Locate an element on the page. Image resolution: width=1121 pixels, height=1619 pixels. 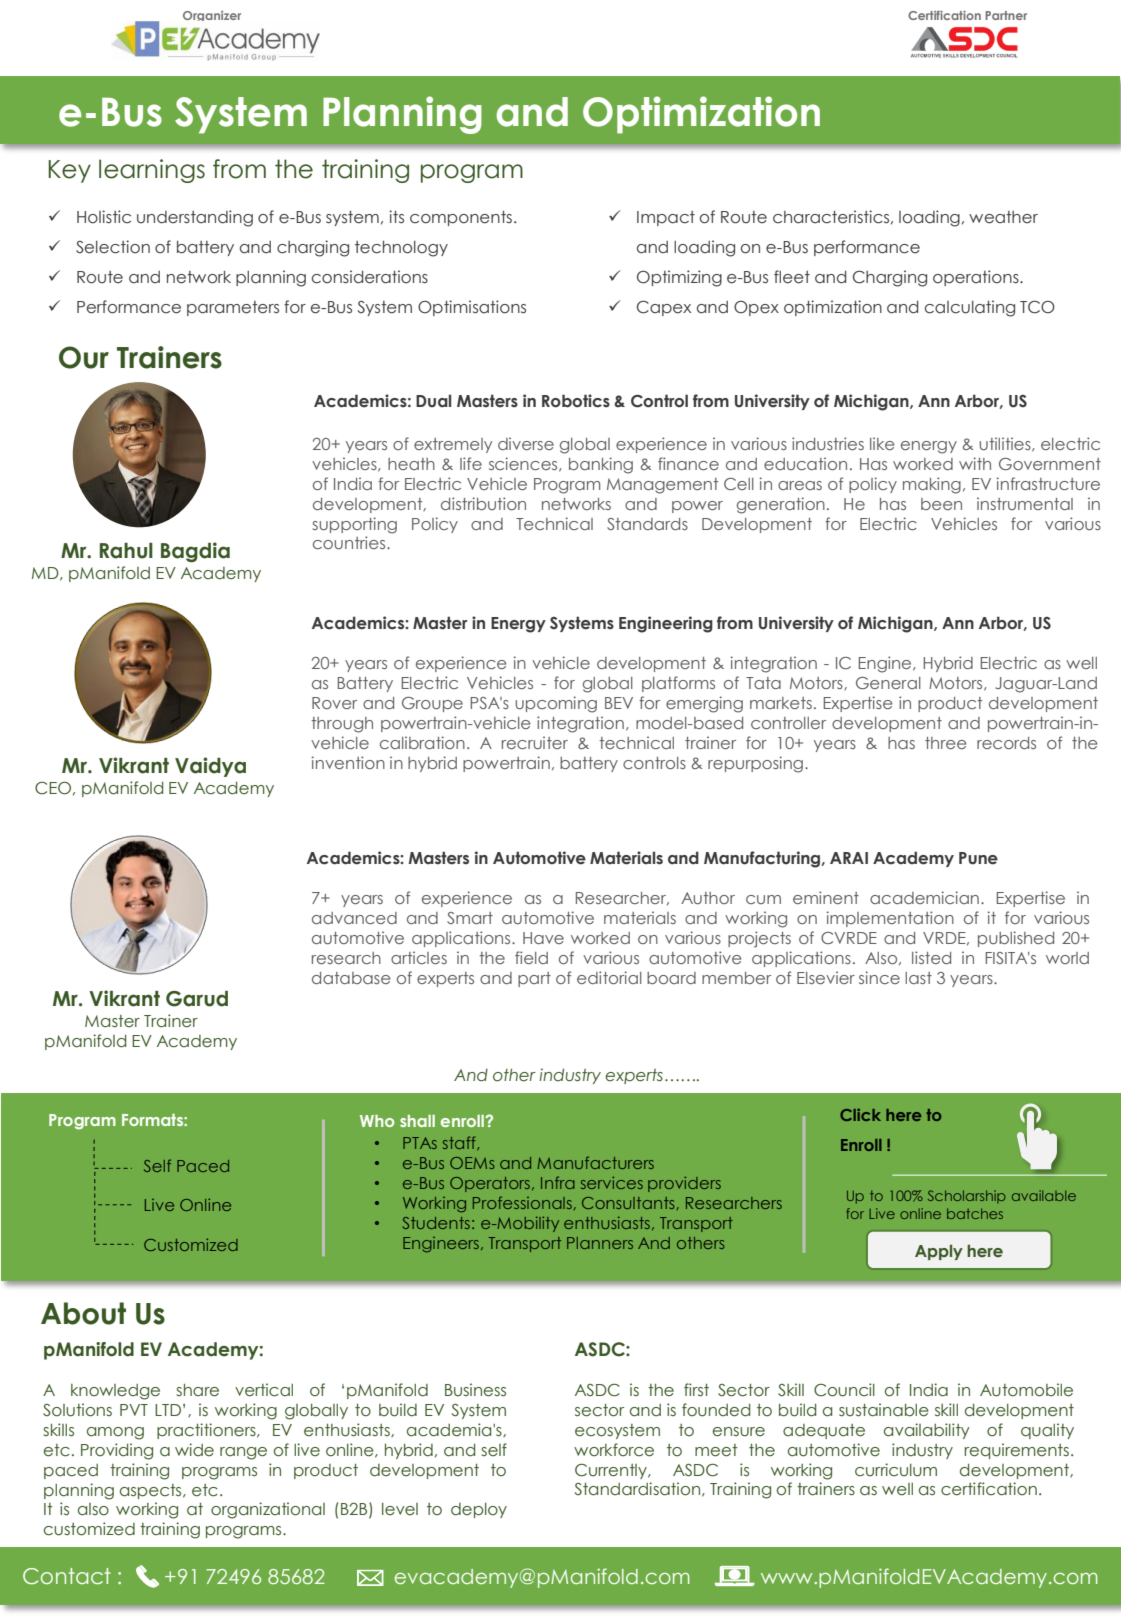
weather is located at coordinates (1003, 217).
